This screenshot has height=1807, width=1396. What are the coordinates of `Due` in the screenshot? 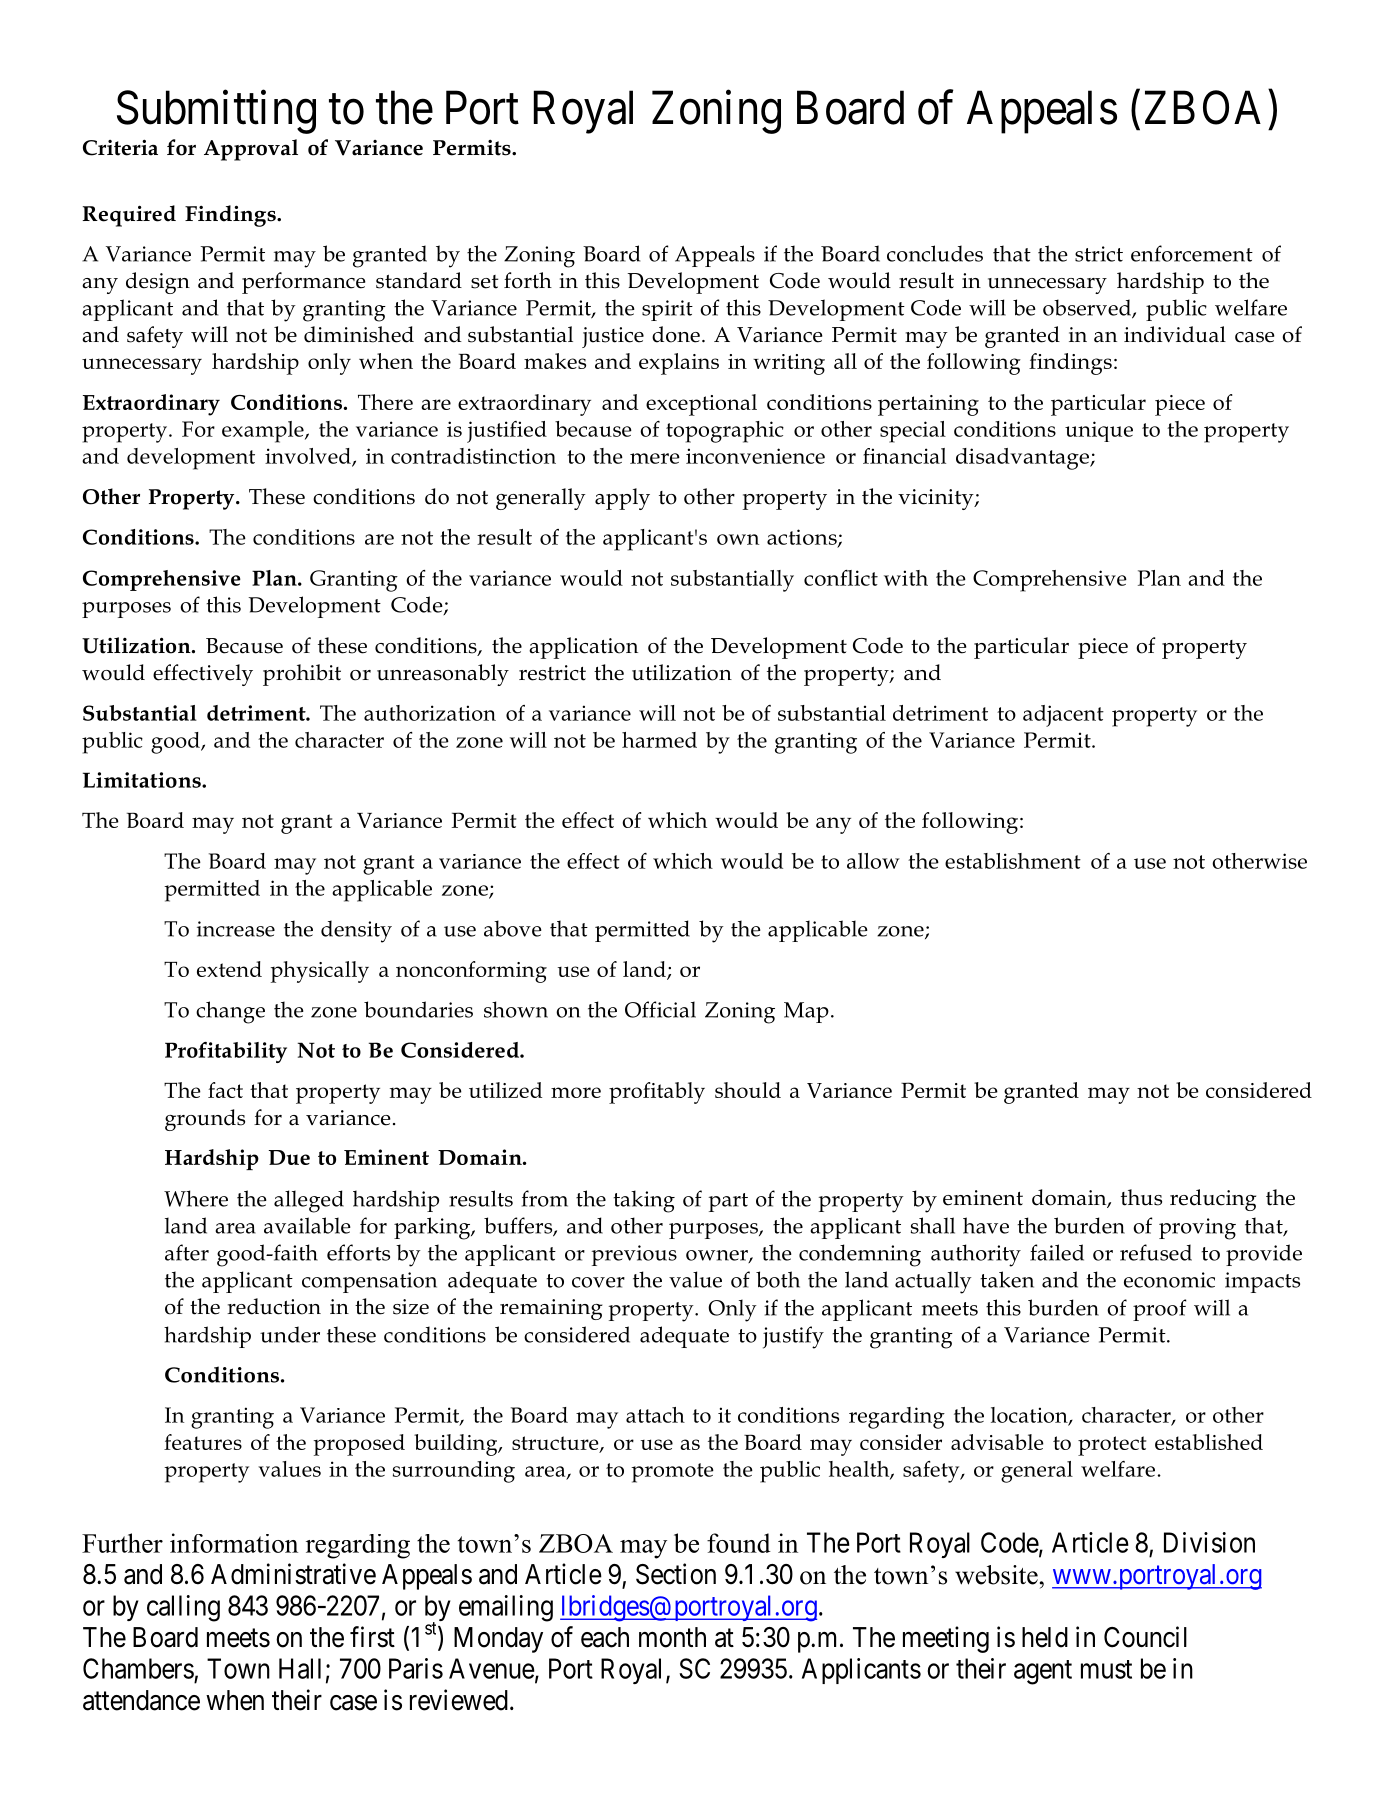 It's located at (289, 1157).
